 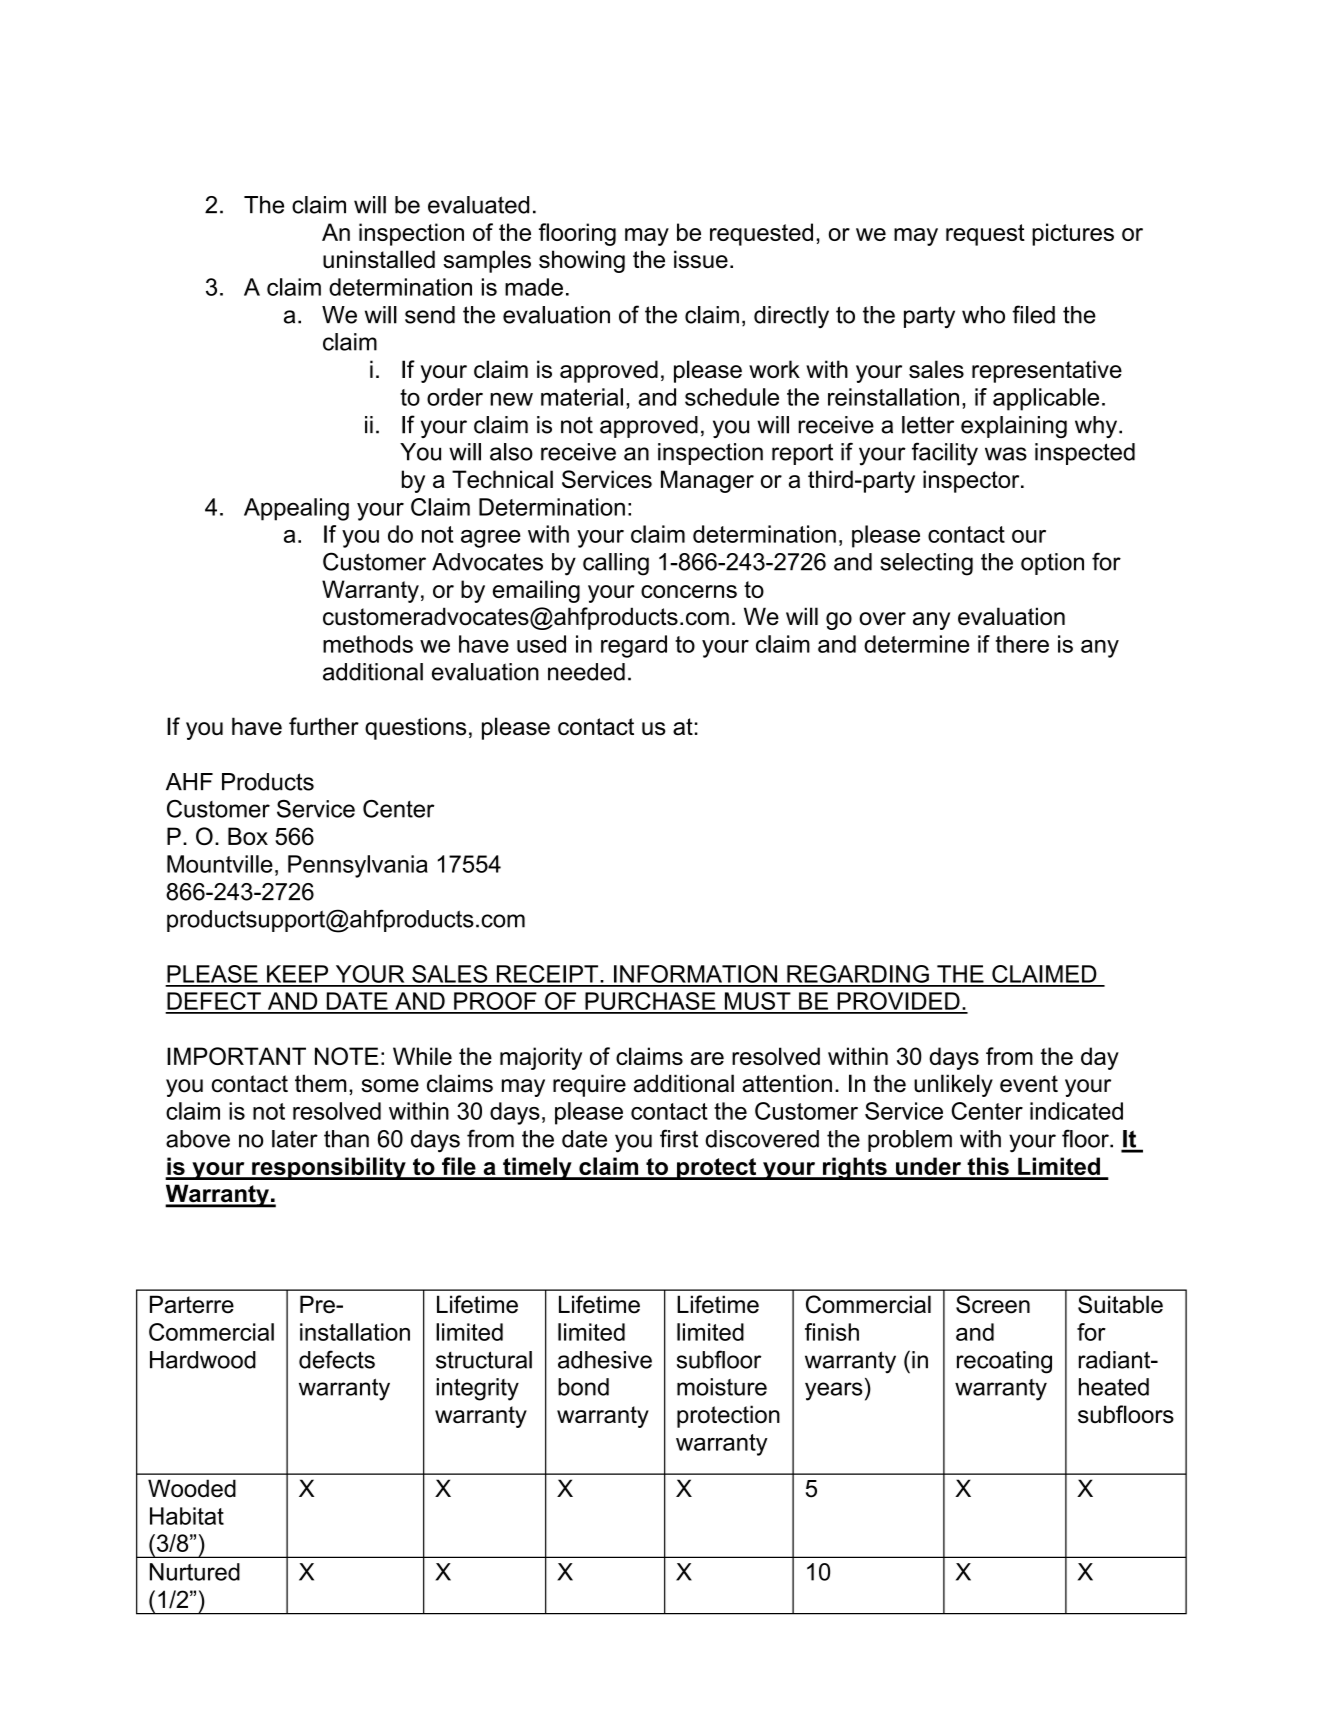 I want to click on Habitat, so click(x=187, y=1516).
